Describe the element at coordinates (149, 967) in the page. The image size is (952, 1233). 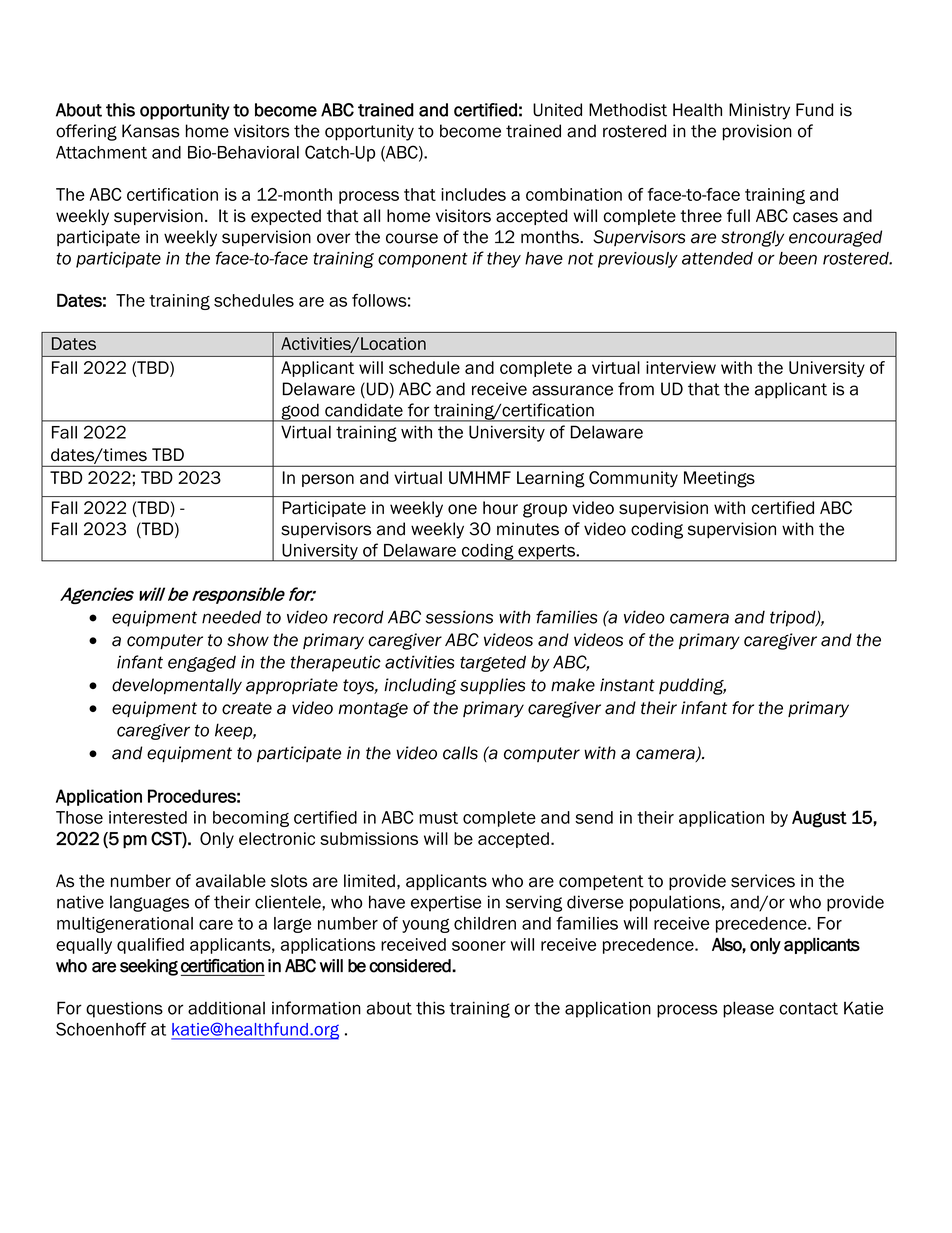
I see `seeking` at that location.
